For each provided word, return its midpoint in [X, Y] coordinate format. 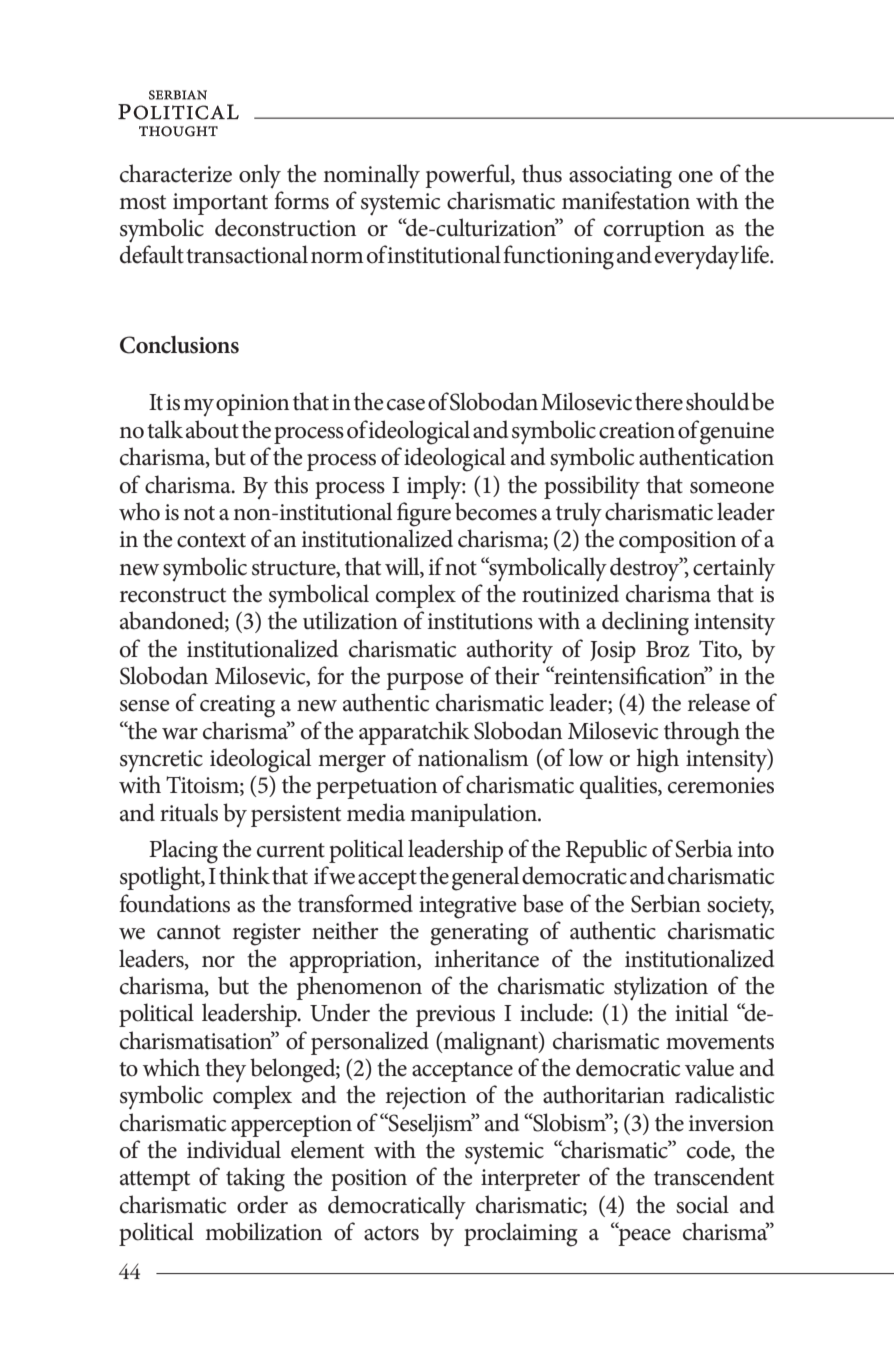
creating [237, 706]
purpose [425, 681]
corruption [654, 231]
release [719, 702]
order [262, 1204]
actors [391, 1233]
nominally [371, 176]
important [220, 204]
